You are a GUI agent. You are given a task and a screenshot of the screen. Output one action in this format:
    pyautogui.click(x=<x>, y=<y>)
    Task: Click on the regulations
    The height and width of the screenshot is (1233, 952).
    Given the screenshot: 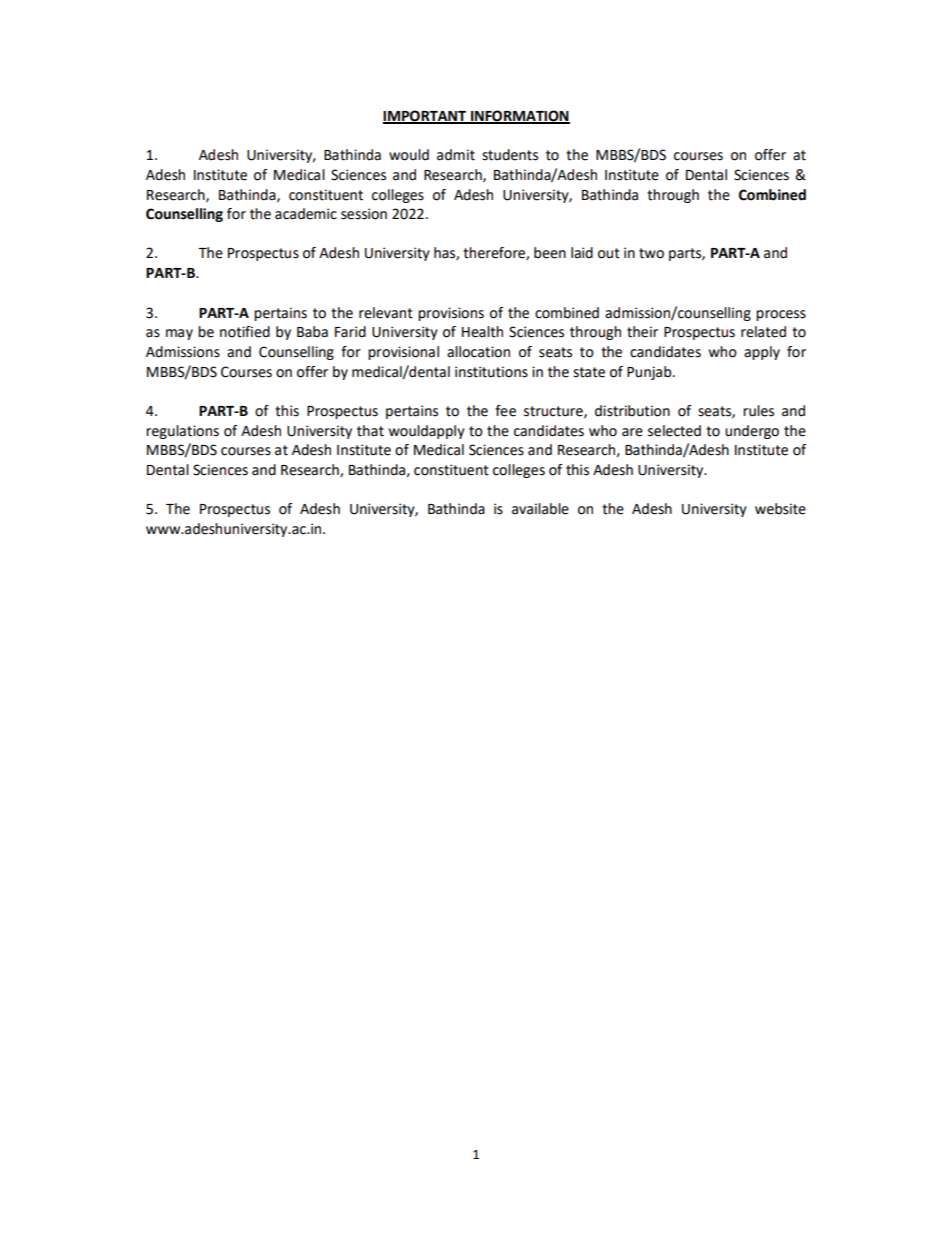 What is the action you would take?
    pyautogui.click(x=182, y=432)
